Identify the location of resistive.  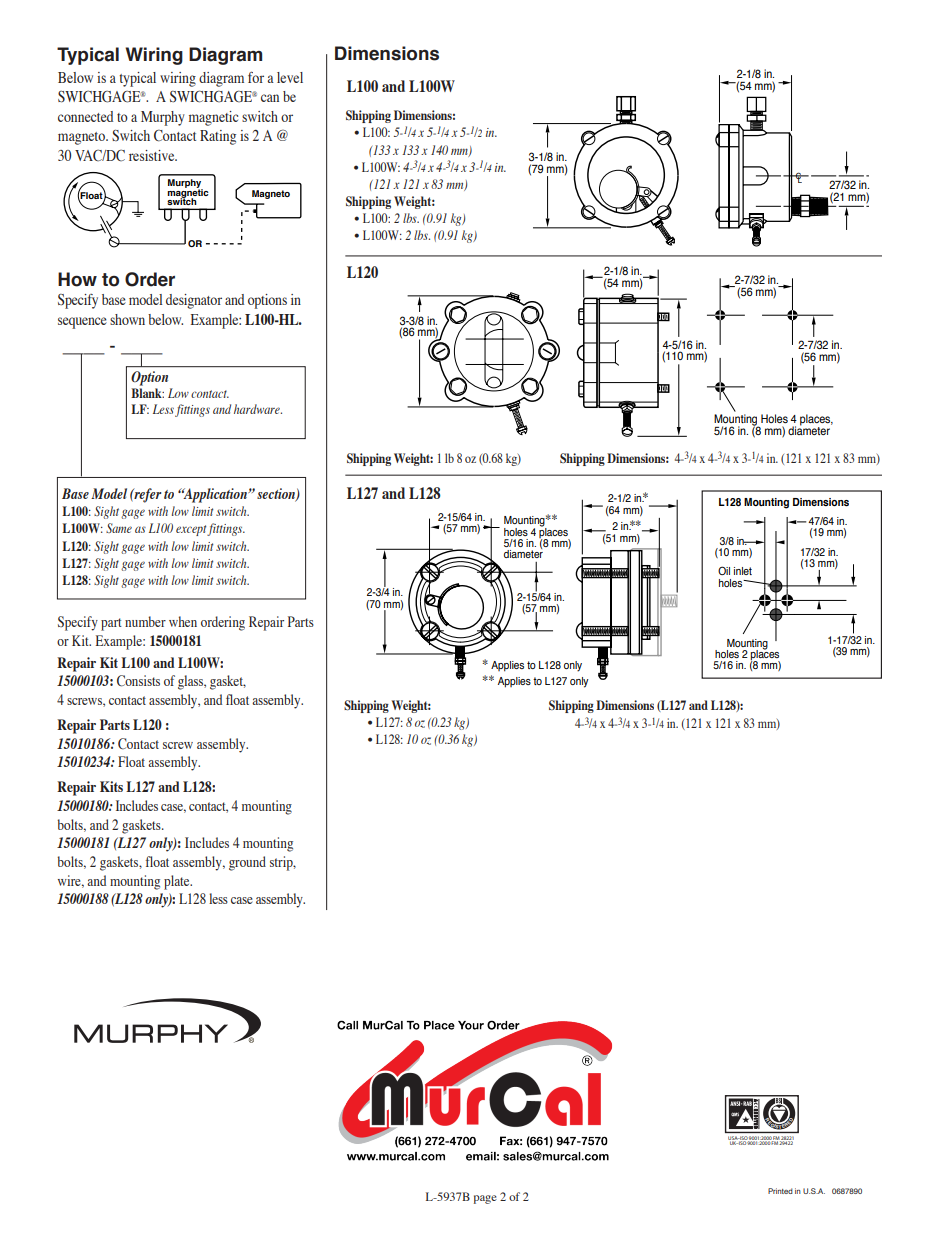
(153, 155).
